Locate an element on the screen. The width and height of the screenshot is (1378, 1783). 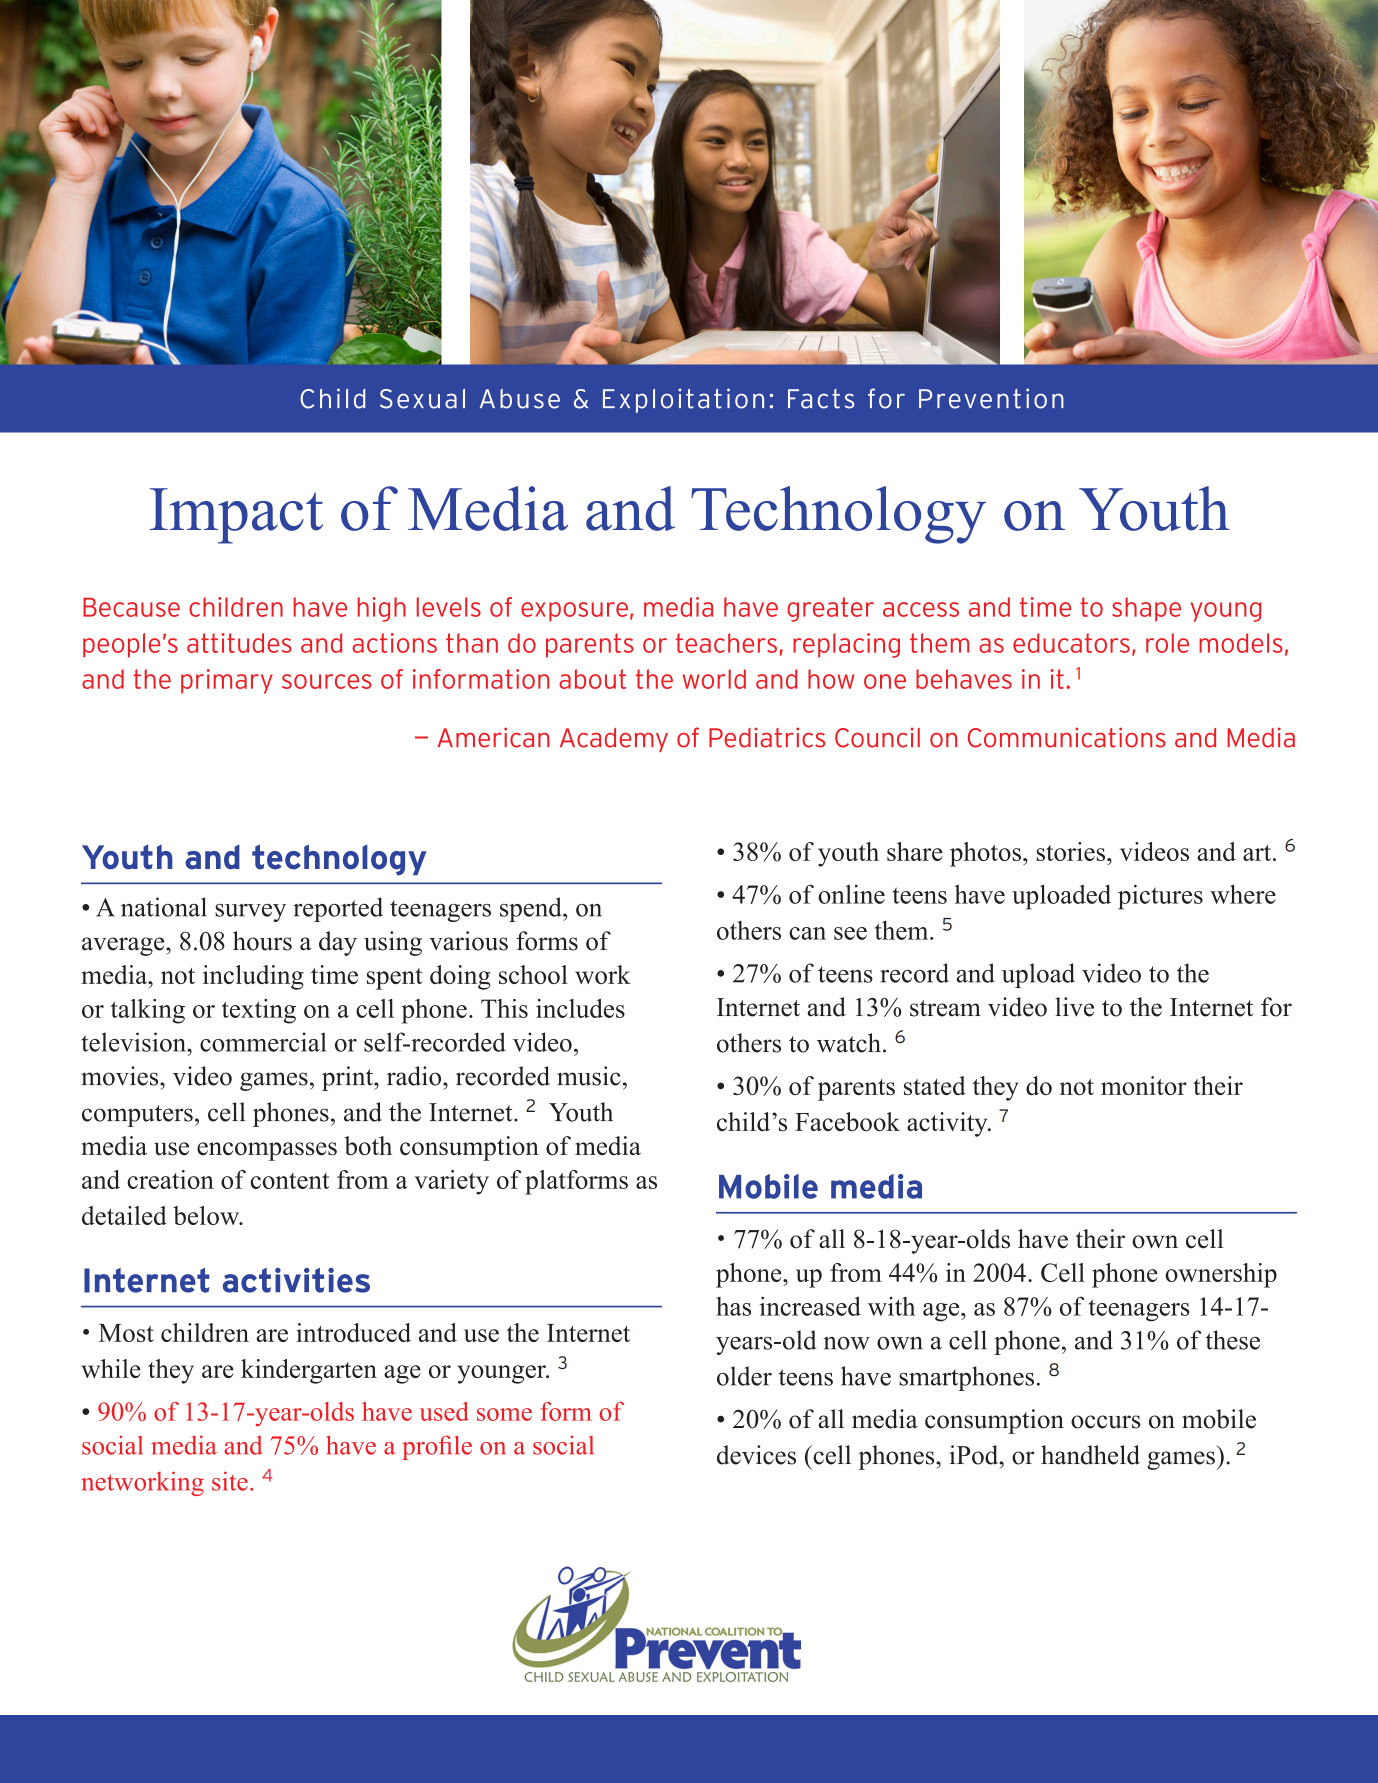
Prevention is located at coordinates (991, 398).
